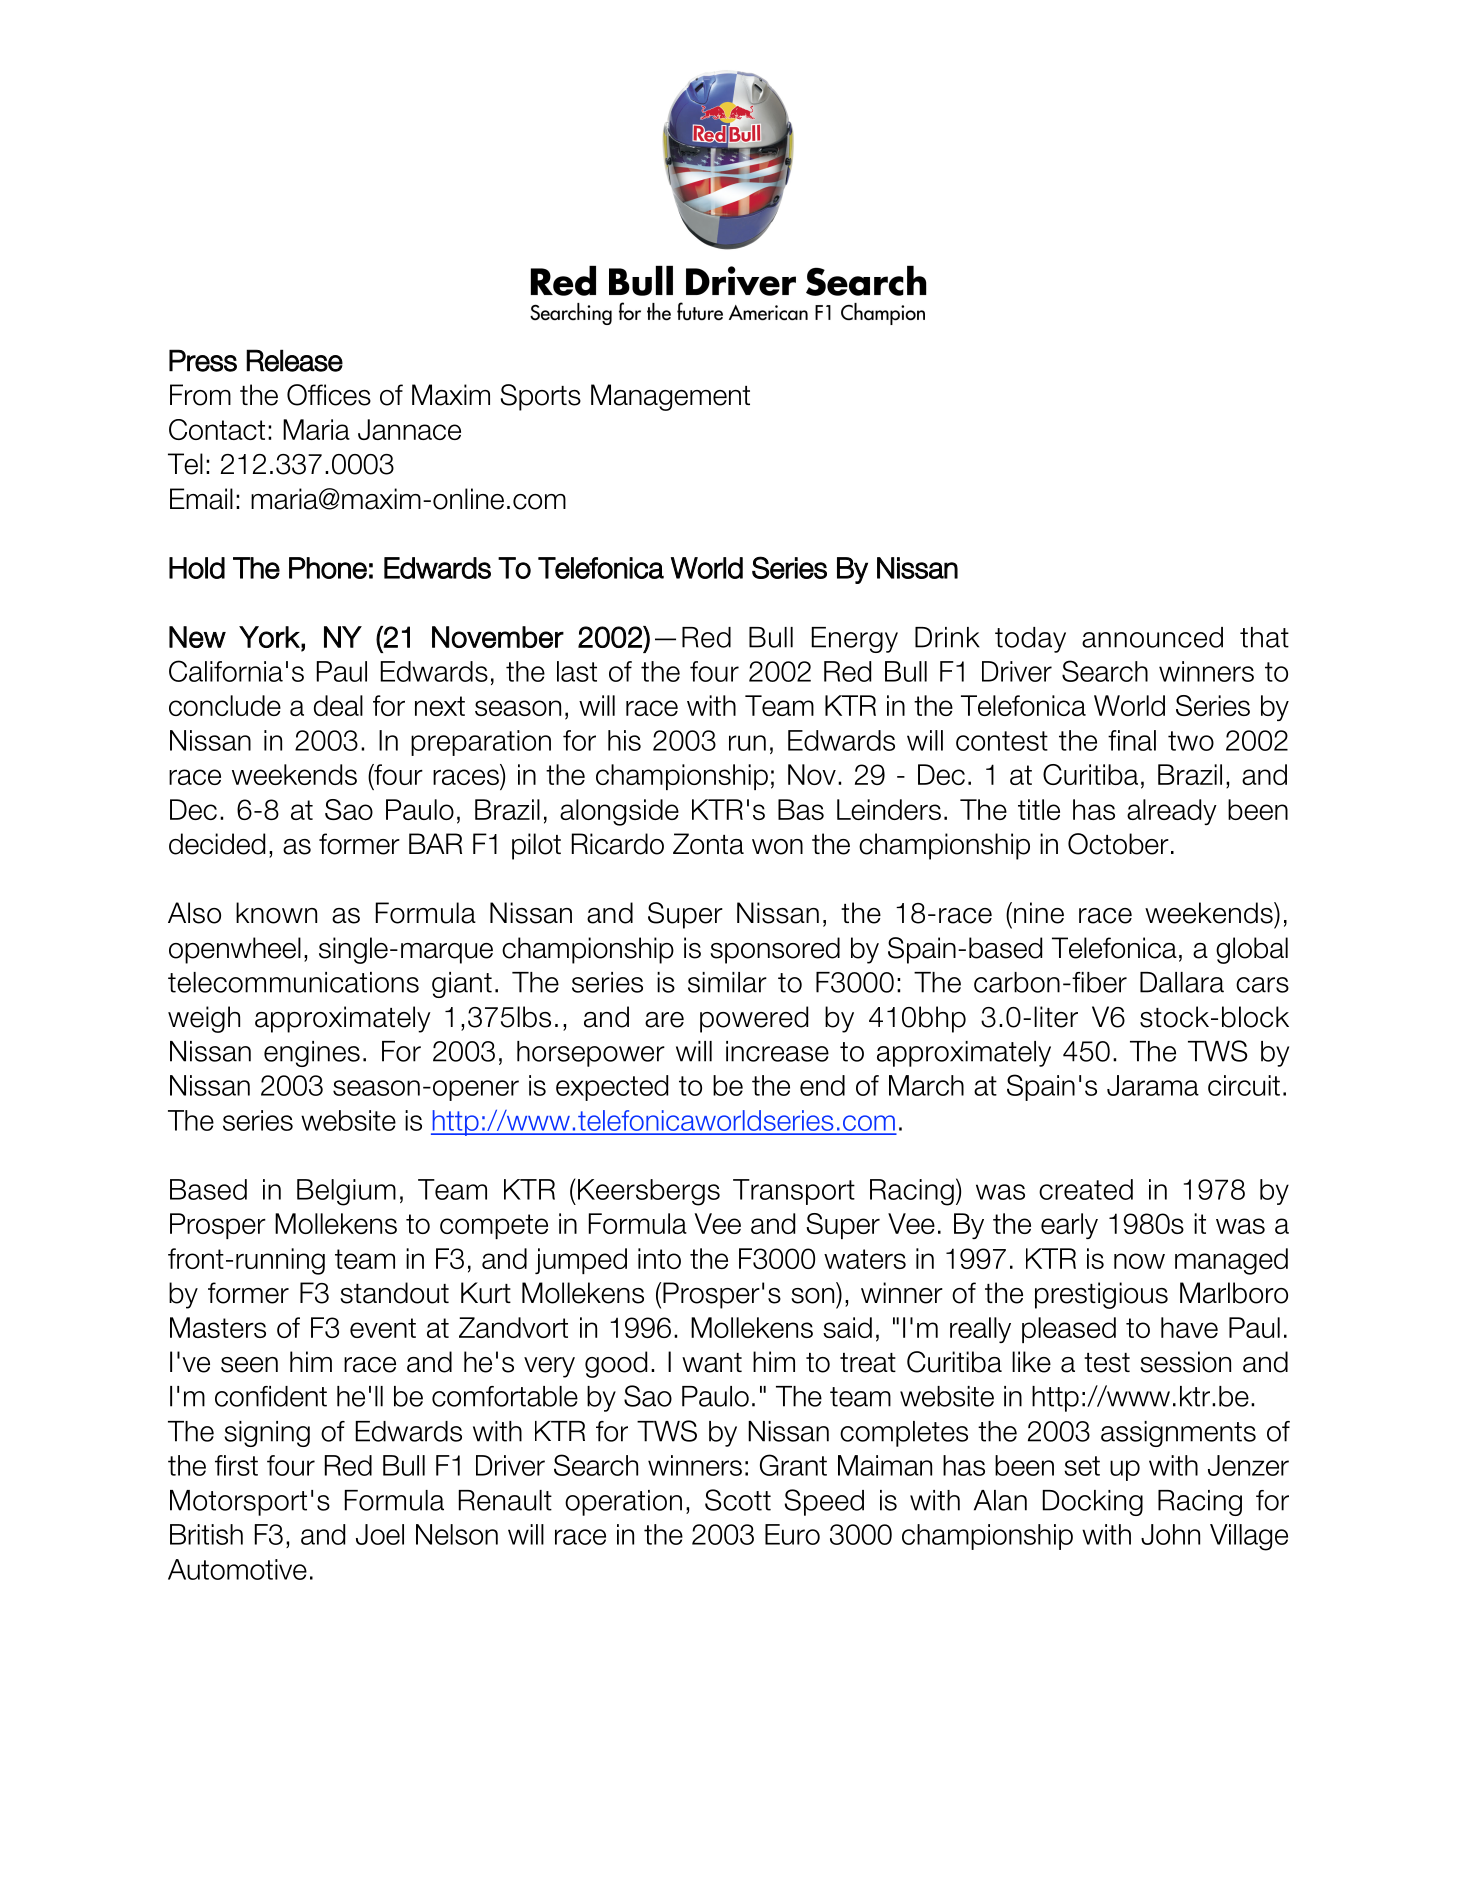 The image size is (1457, 1885). Describe the element at coordinates (329, 395) in the screenshot. I see `Offices` at that location.
